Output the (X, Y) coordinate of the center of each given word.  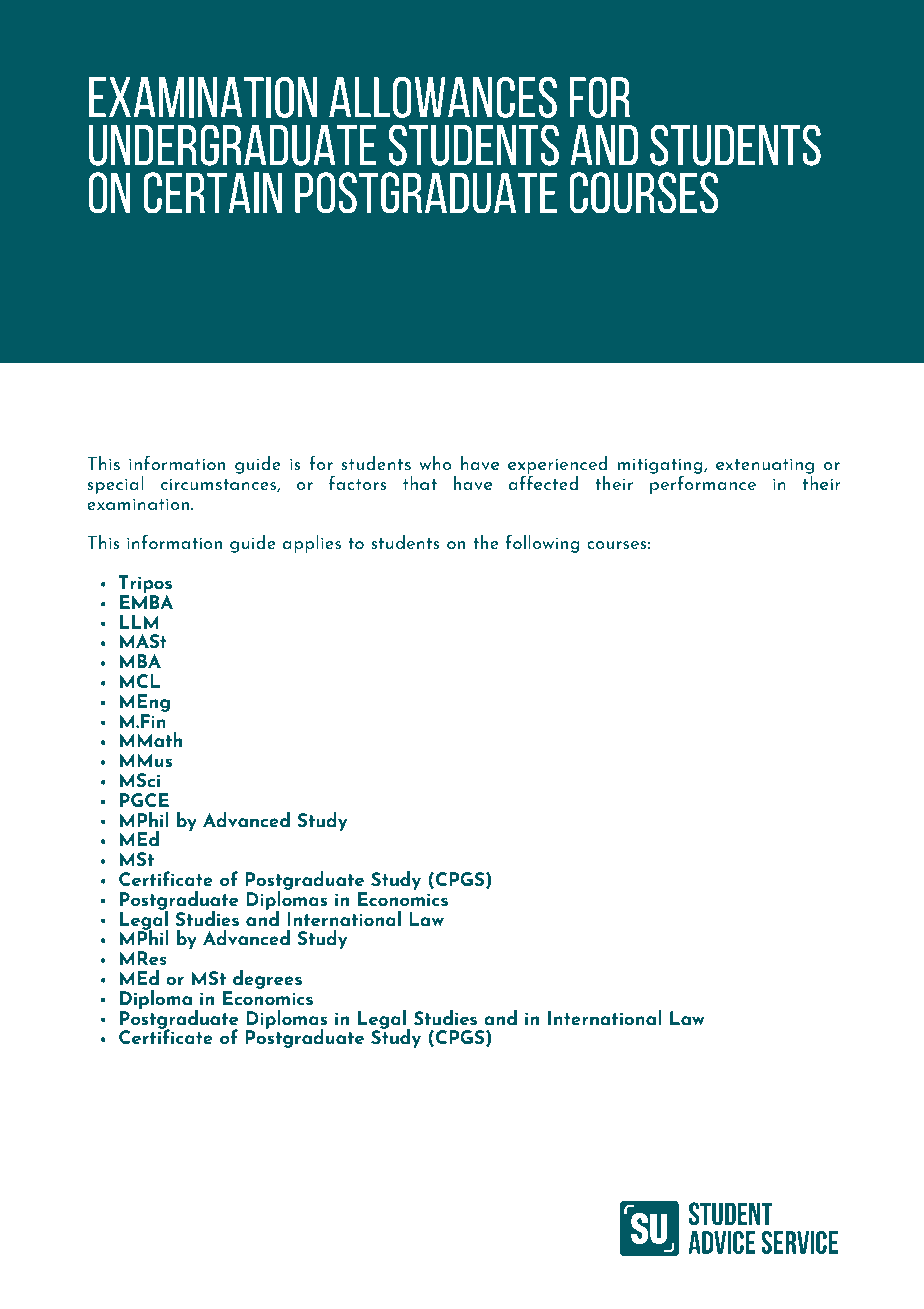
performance (703, 483)
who (435, 463)
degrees (267, 979)
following (543, 543)
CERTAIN (212, 193)
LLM (139, 622)
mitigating (661, 466)
